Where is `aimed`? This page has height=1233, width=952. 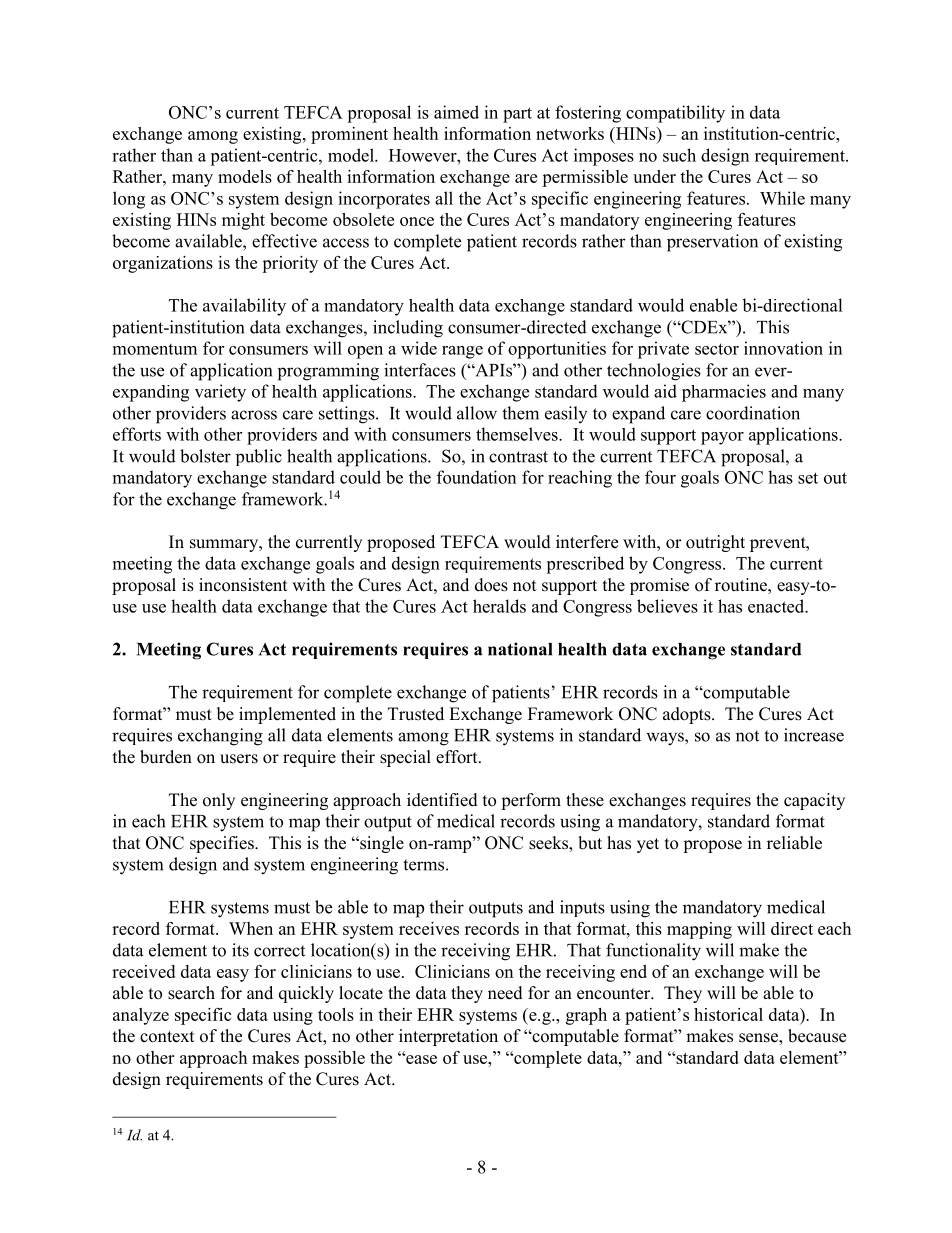
aimed is located at coordinates (456, 112).
